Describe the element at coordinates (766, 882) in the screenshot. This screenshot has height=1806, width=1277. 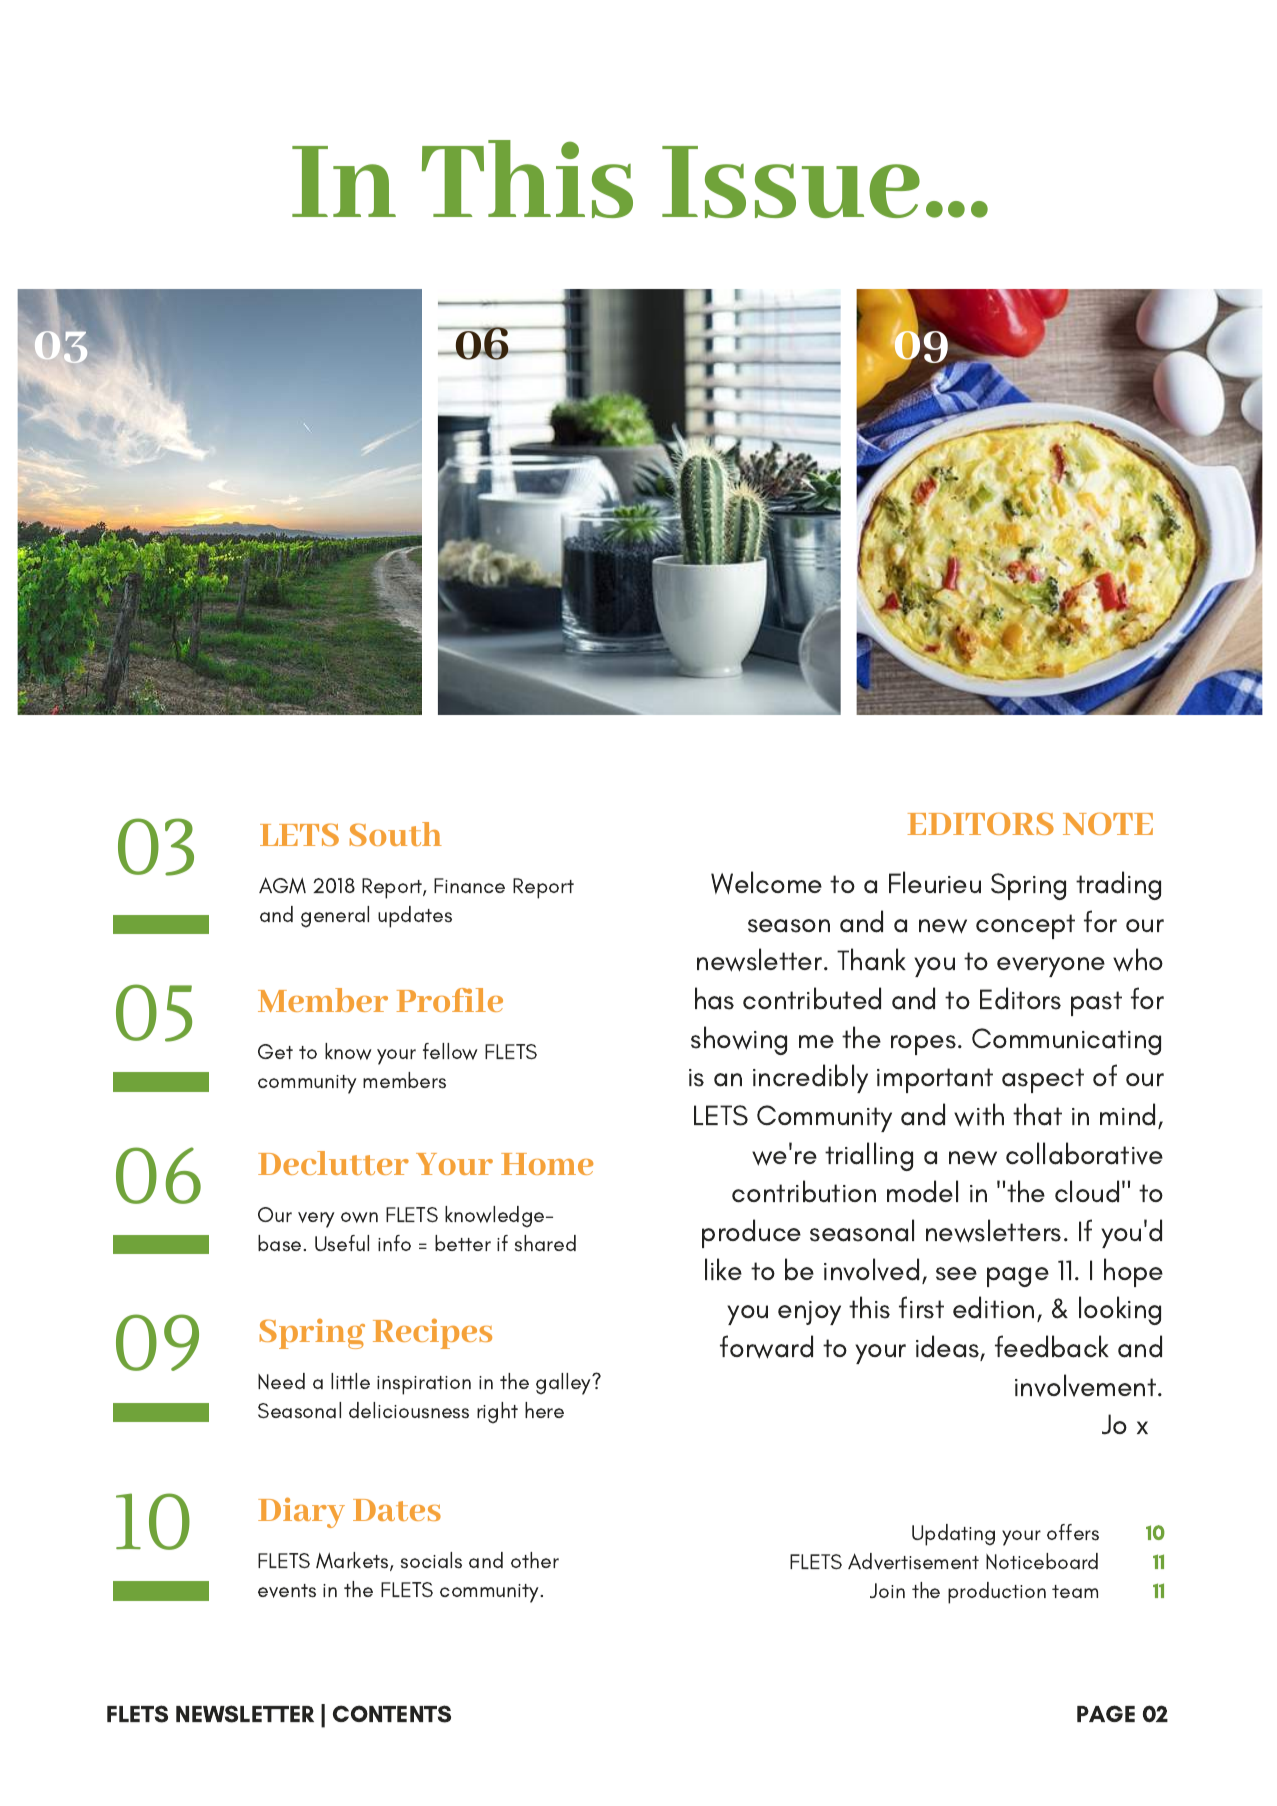
I see `Welcome` at that location.
